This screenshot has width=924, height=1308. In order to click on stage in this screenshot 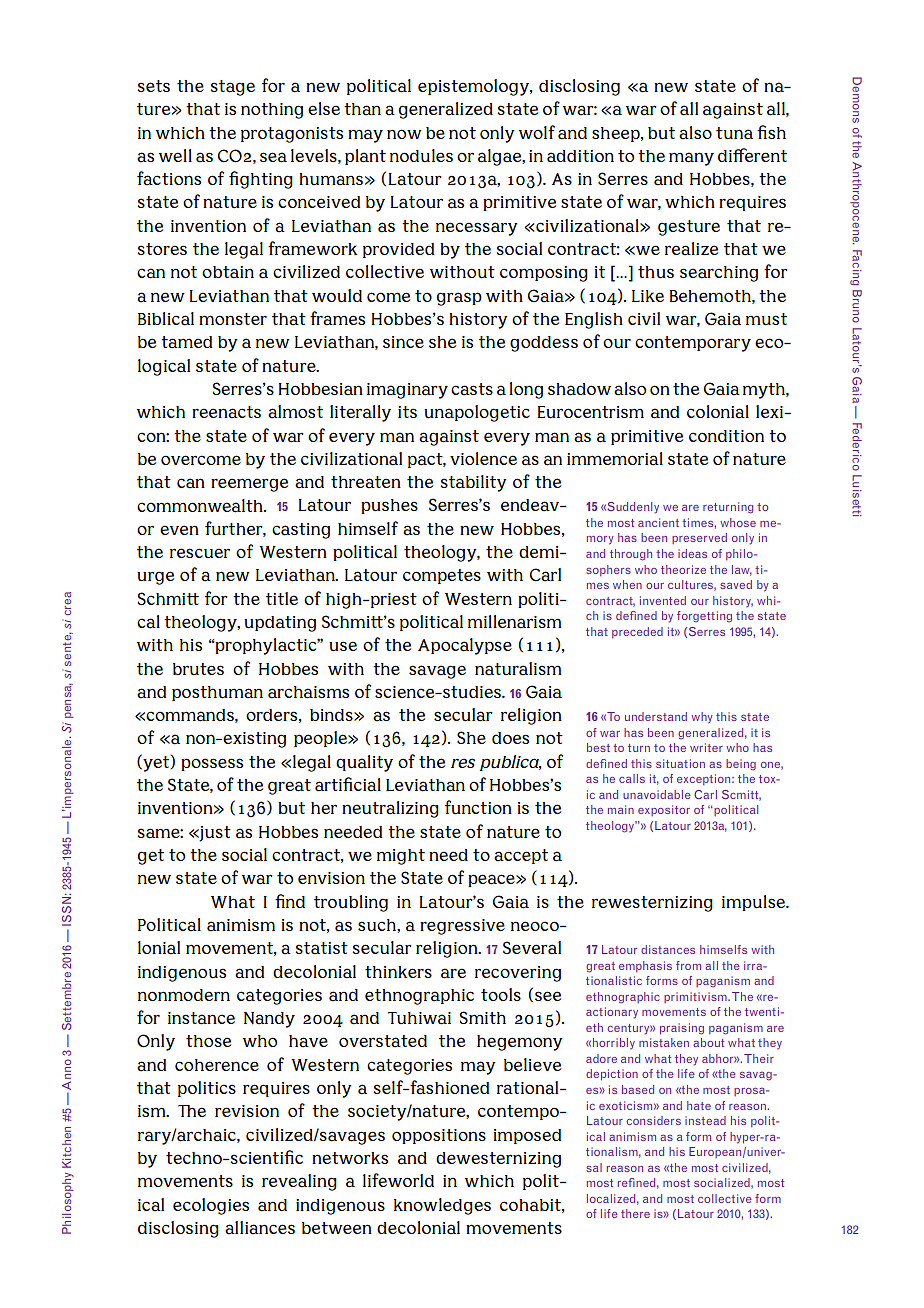, I will do `click(232, 88)`.
